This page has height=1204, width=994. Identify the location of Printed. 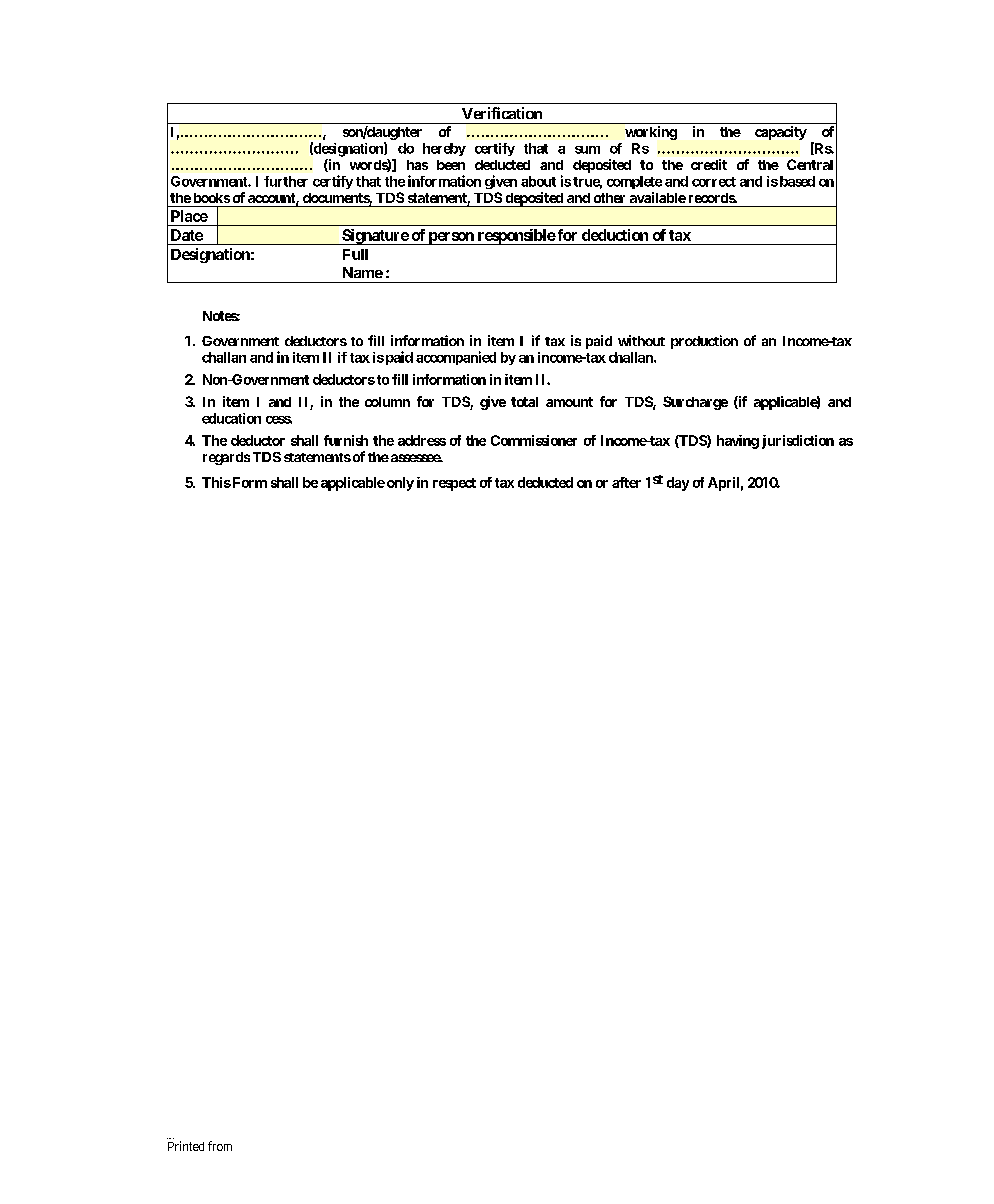
(186, 1146).
